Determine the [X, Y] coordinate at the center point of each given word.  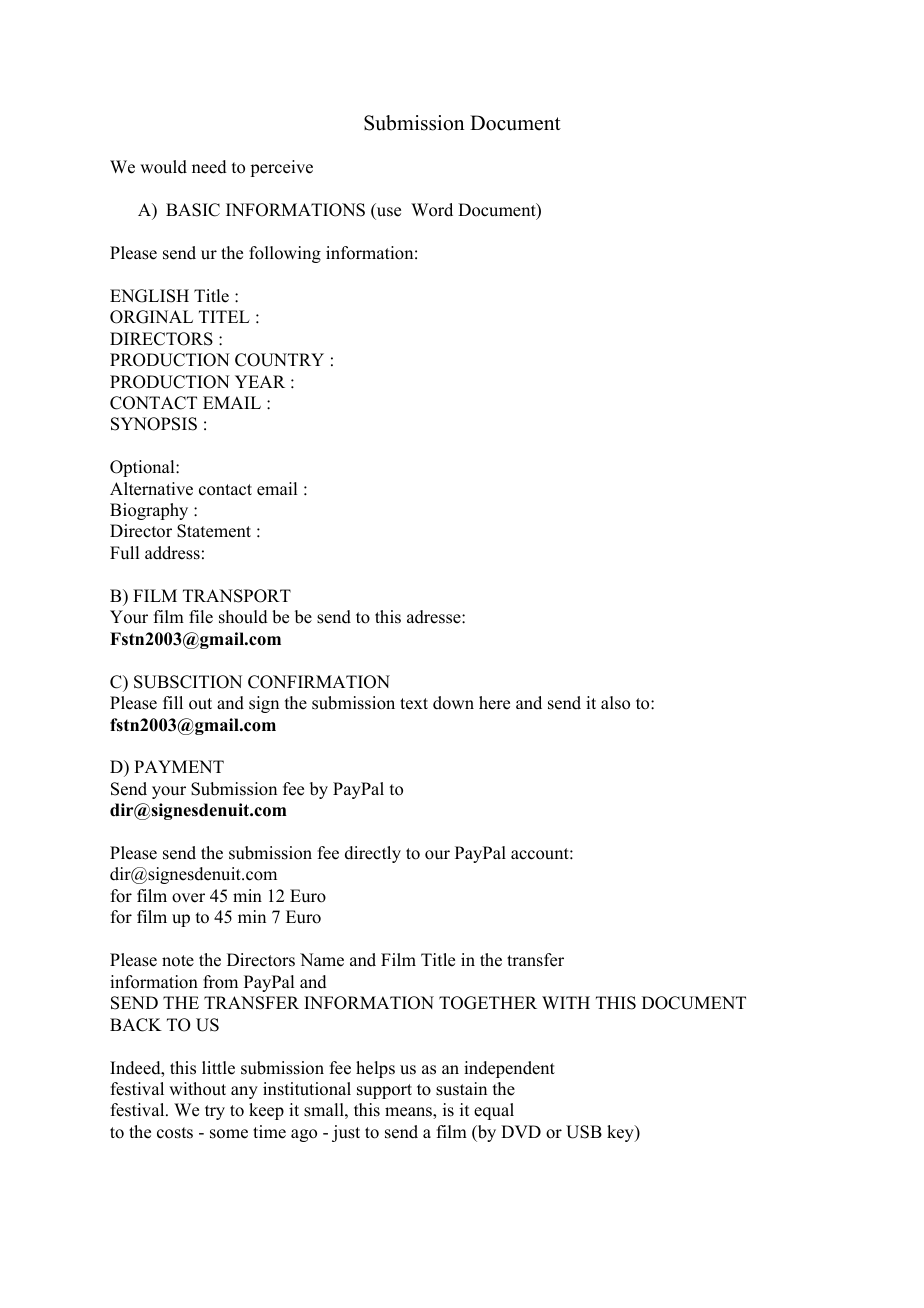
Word [432, 210]
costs [175, 1133]
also [615, 703]
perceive [281, 168]
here [494, 703]
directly [373, 854]
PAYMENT [179, 766]
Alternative [151, 489]
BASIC [193, 210]
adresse [435, 617]
